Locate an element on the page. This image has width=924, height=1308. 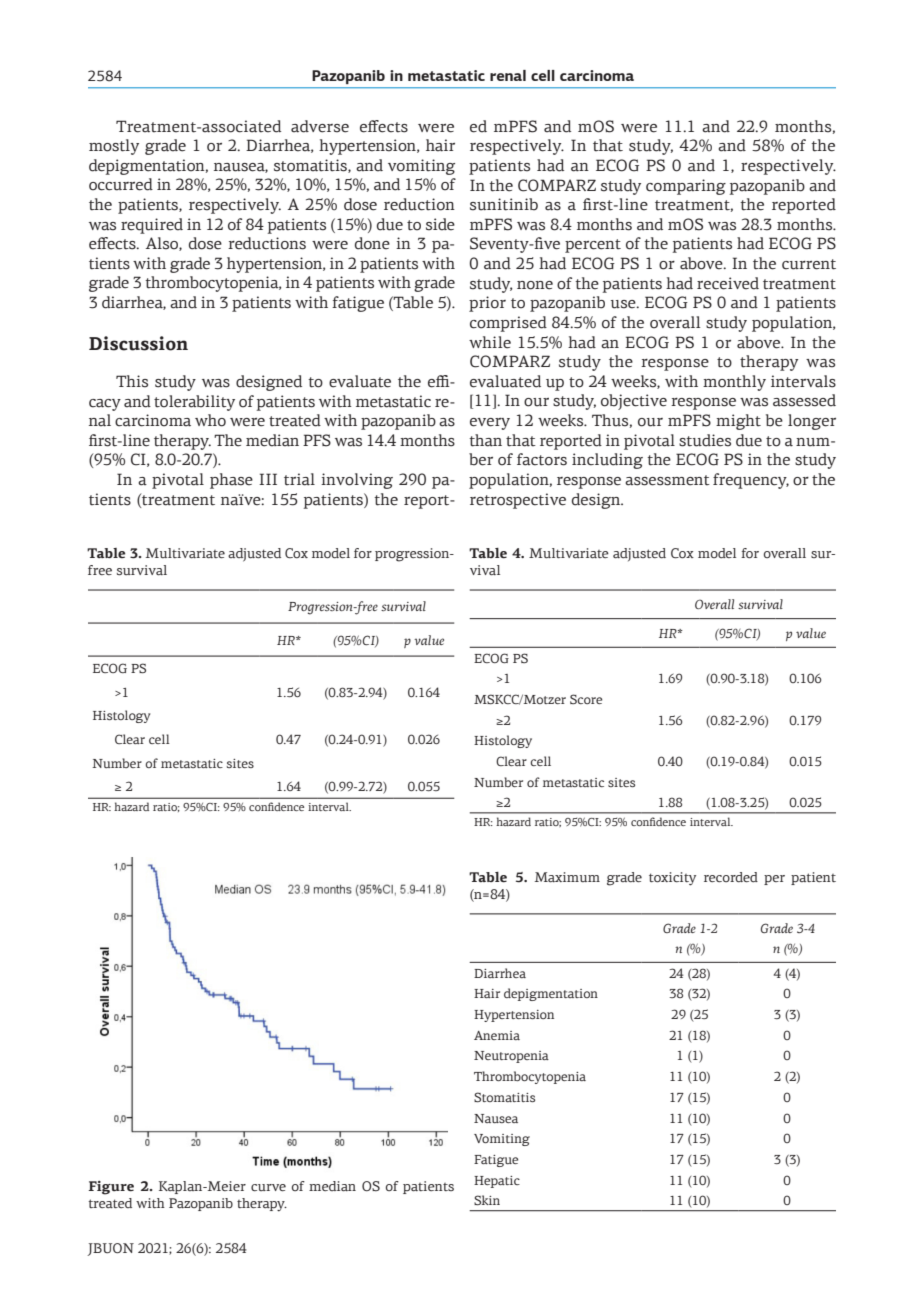
Figure is located at coordinates (111, 1188).
